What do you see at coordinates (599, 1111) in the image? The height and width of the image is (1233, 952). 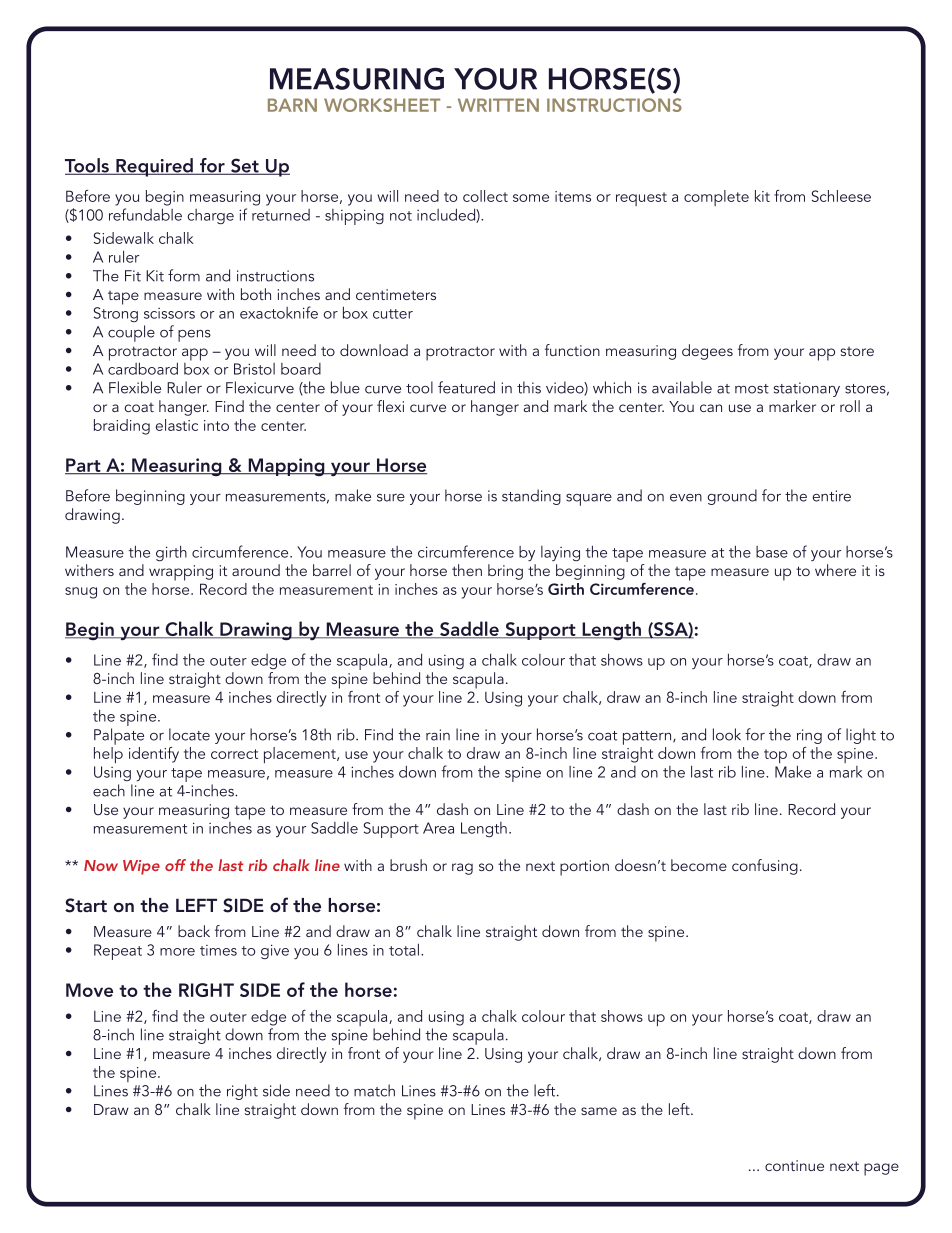 I see `same` at bounding box center [599, 1111].
